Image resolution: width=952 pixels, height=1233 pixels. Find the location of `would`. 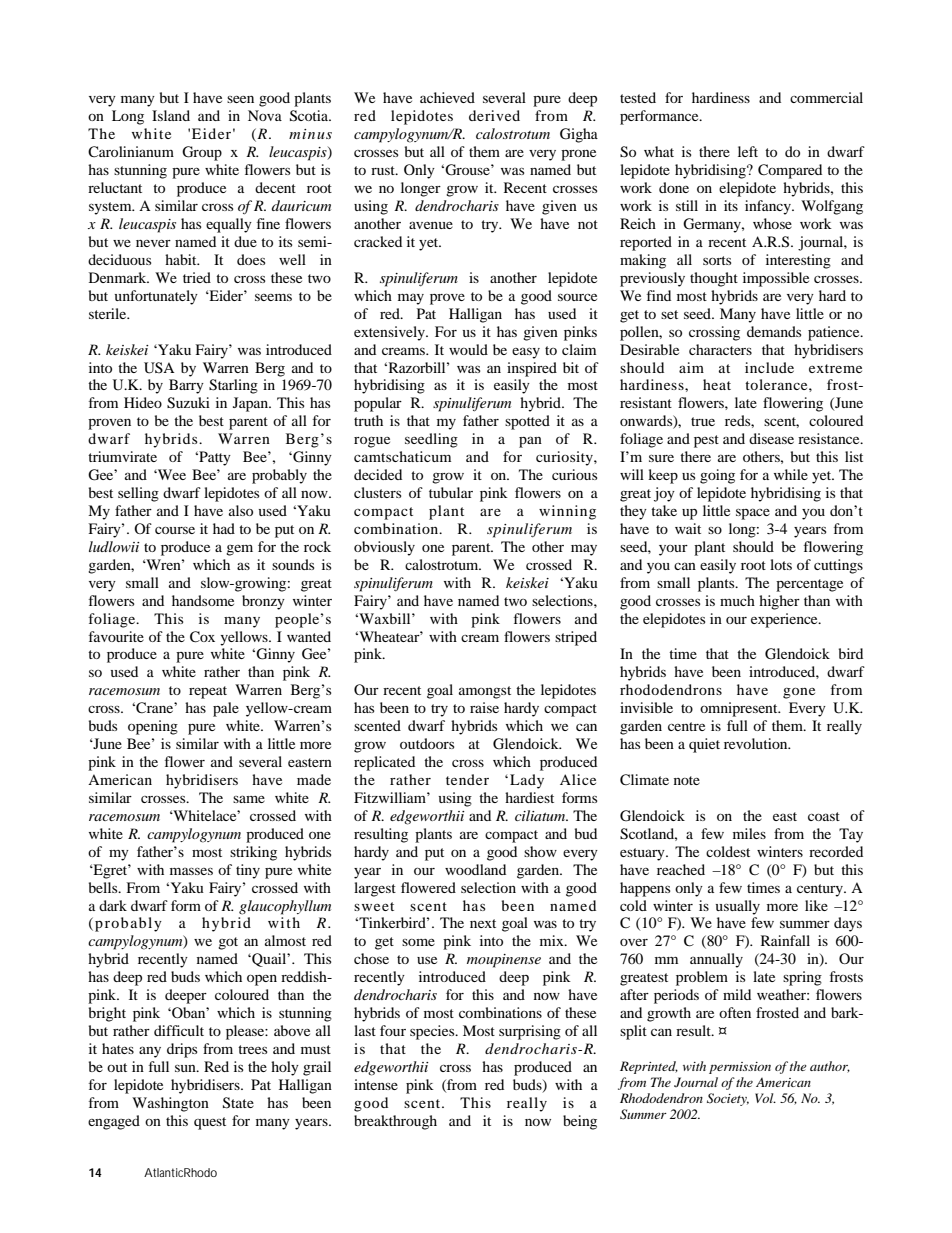

would is located at coordinates (468, 349).
